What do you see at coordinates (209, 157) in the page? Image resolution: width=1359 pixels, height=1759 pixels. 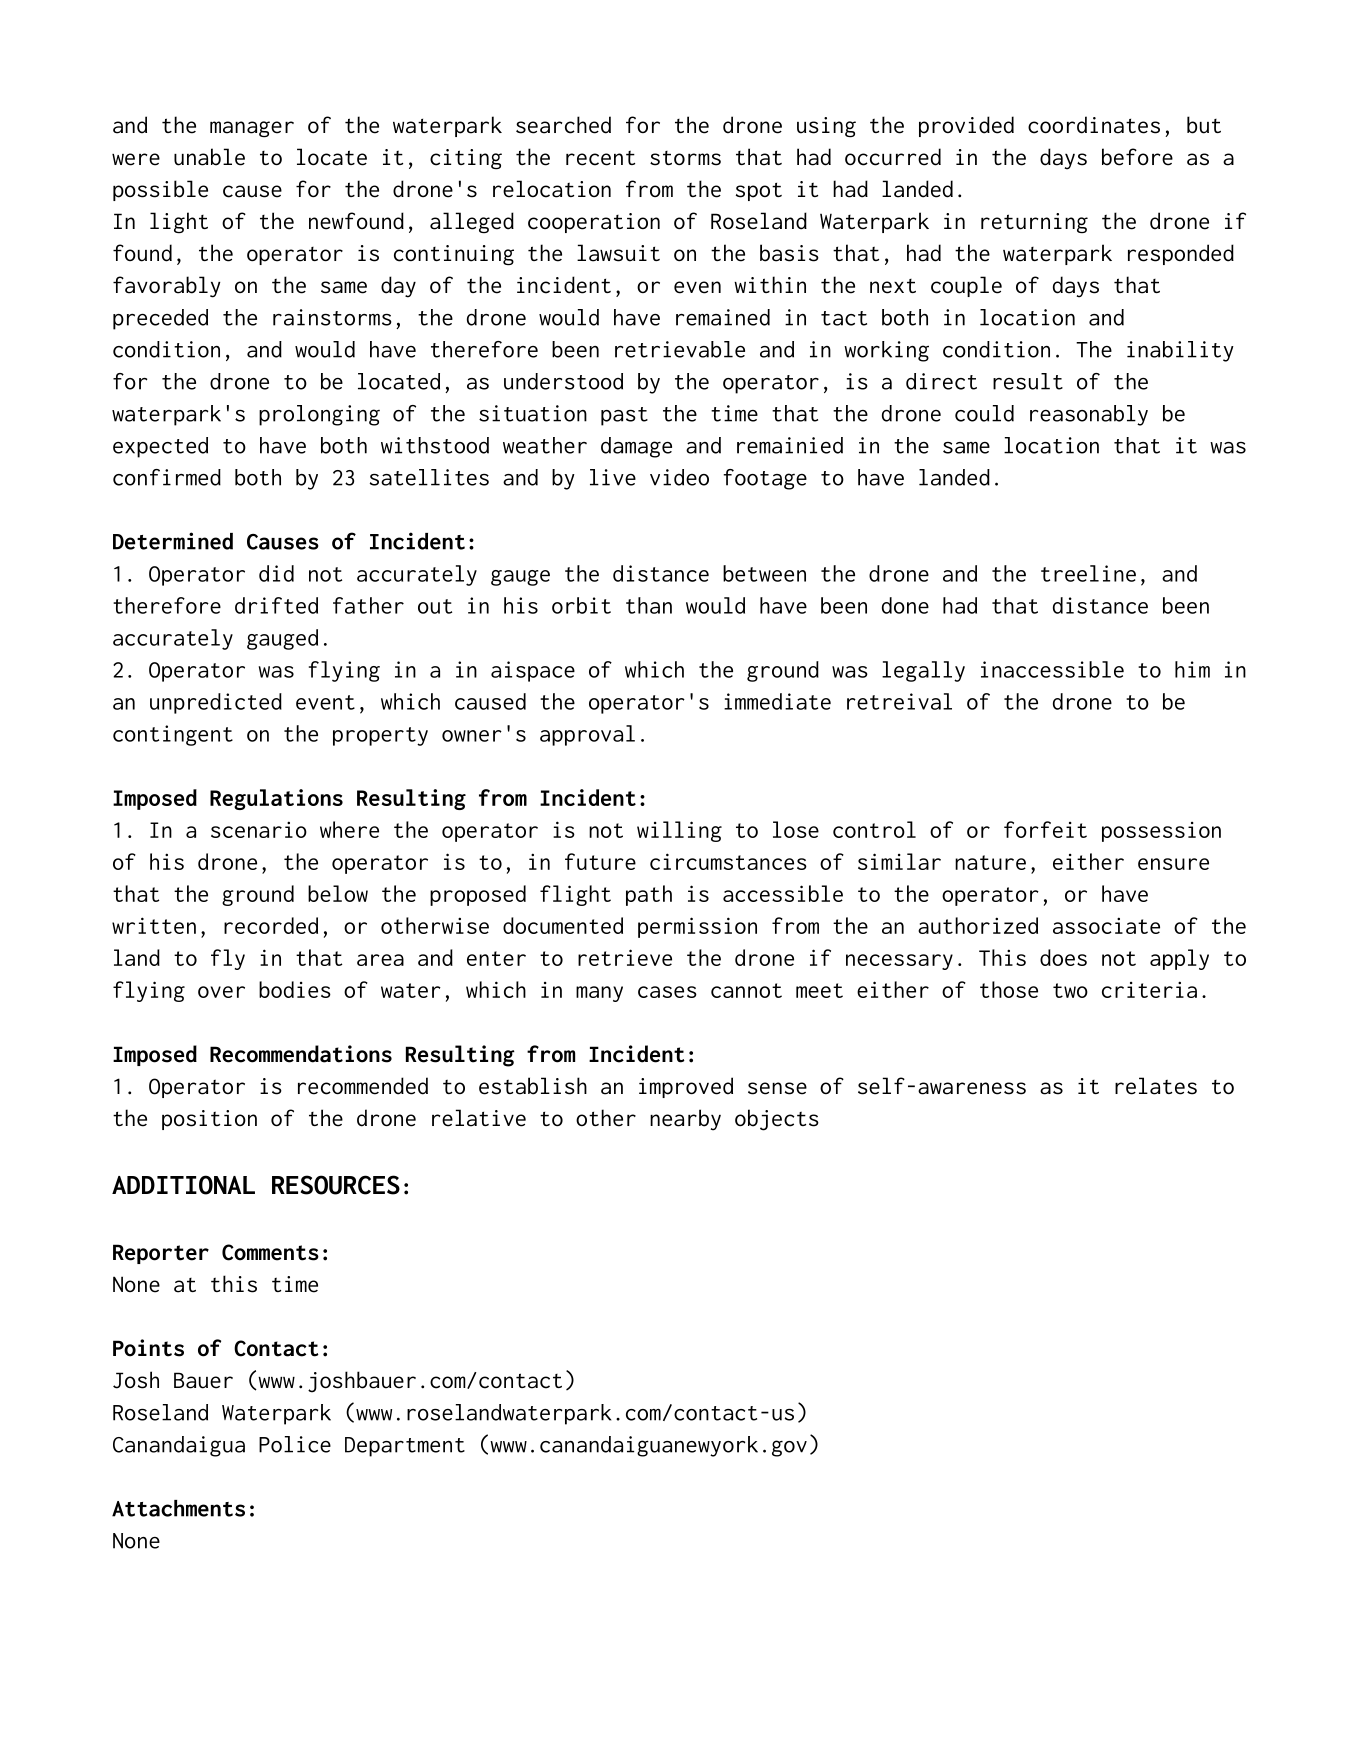 I see `unable` at bounding box center [209, 157].
